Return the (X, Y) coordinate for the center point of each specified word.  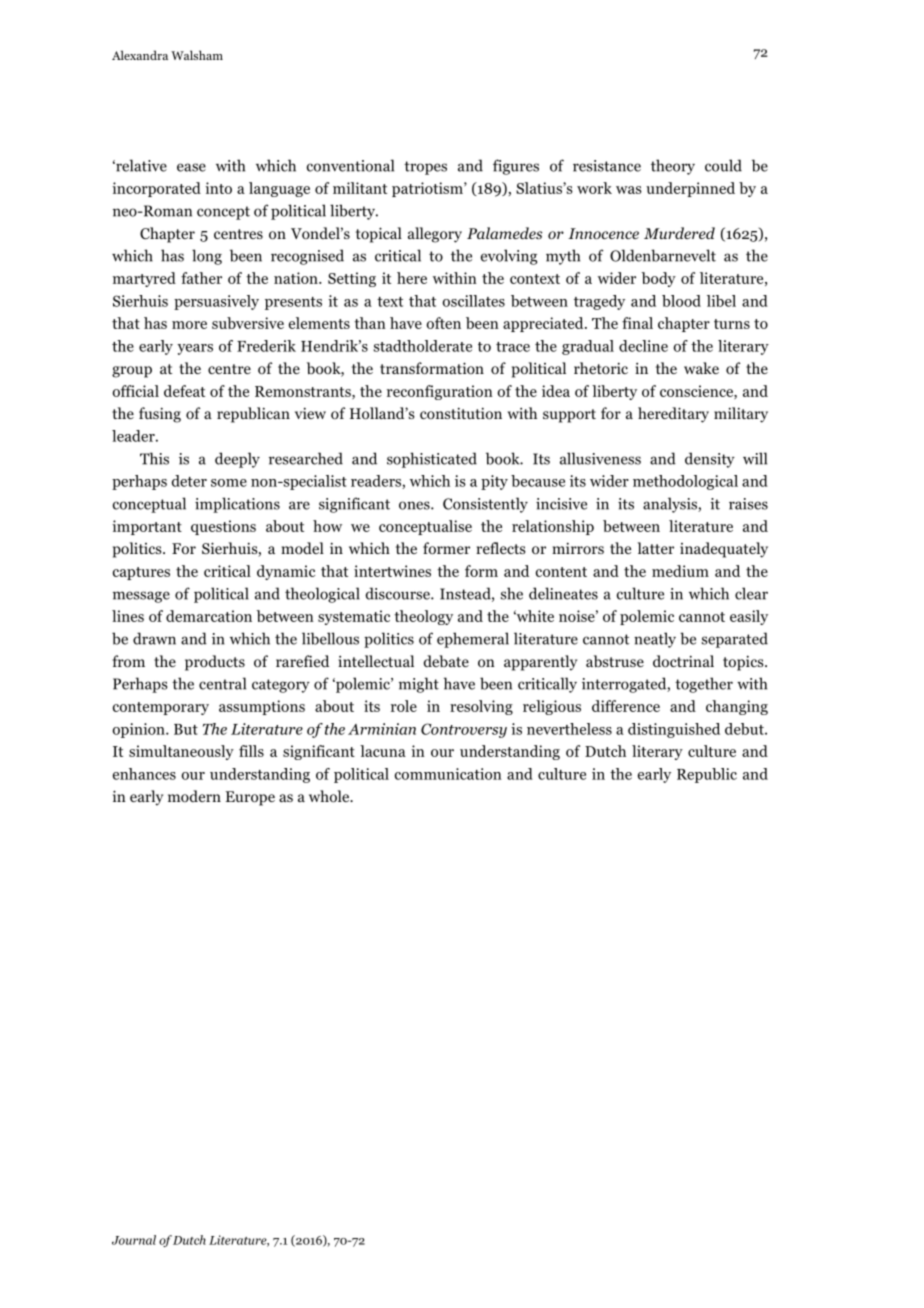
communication (448, 774)
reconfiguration (440, 392)
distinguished (674, 730)
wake (701, 368)
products (215, 663)
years (195, 349)
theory (673, 167)
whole (330, 796)
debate (446, 661)
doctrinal (683, 661)
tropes (425, 168)
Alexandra (140, 55)
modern (194, 796)
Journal (134, 1240)
